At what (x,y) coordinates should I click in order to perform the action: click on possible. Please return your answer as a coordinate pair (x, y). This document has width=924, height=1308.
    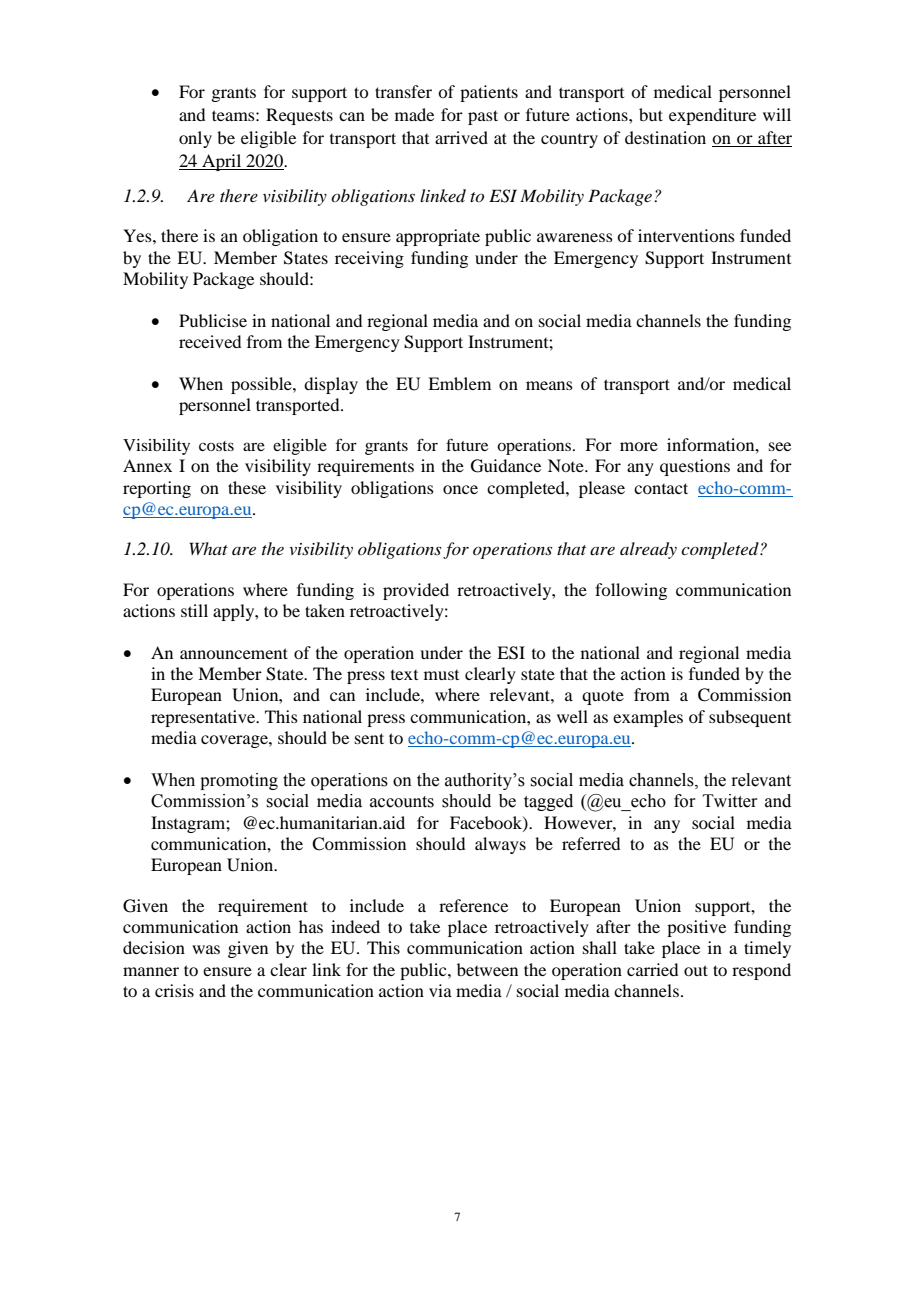
    Looking at the image, I should click on (262, 385).
